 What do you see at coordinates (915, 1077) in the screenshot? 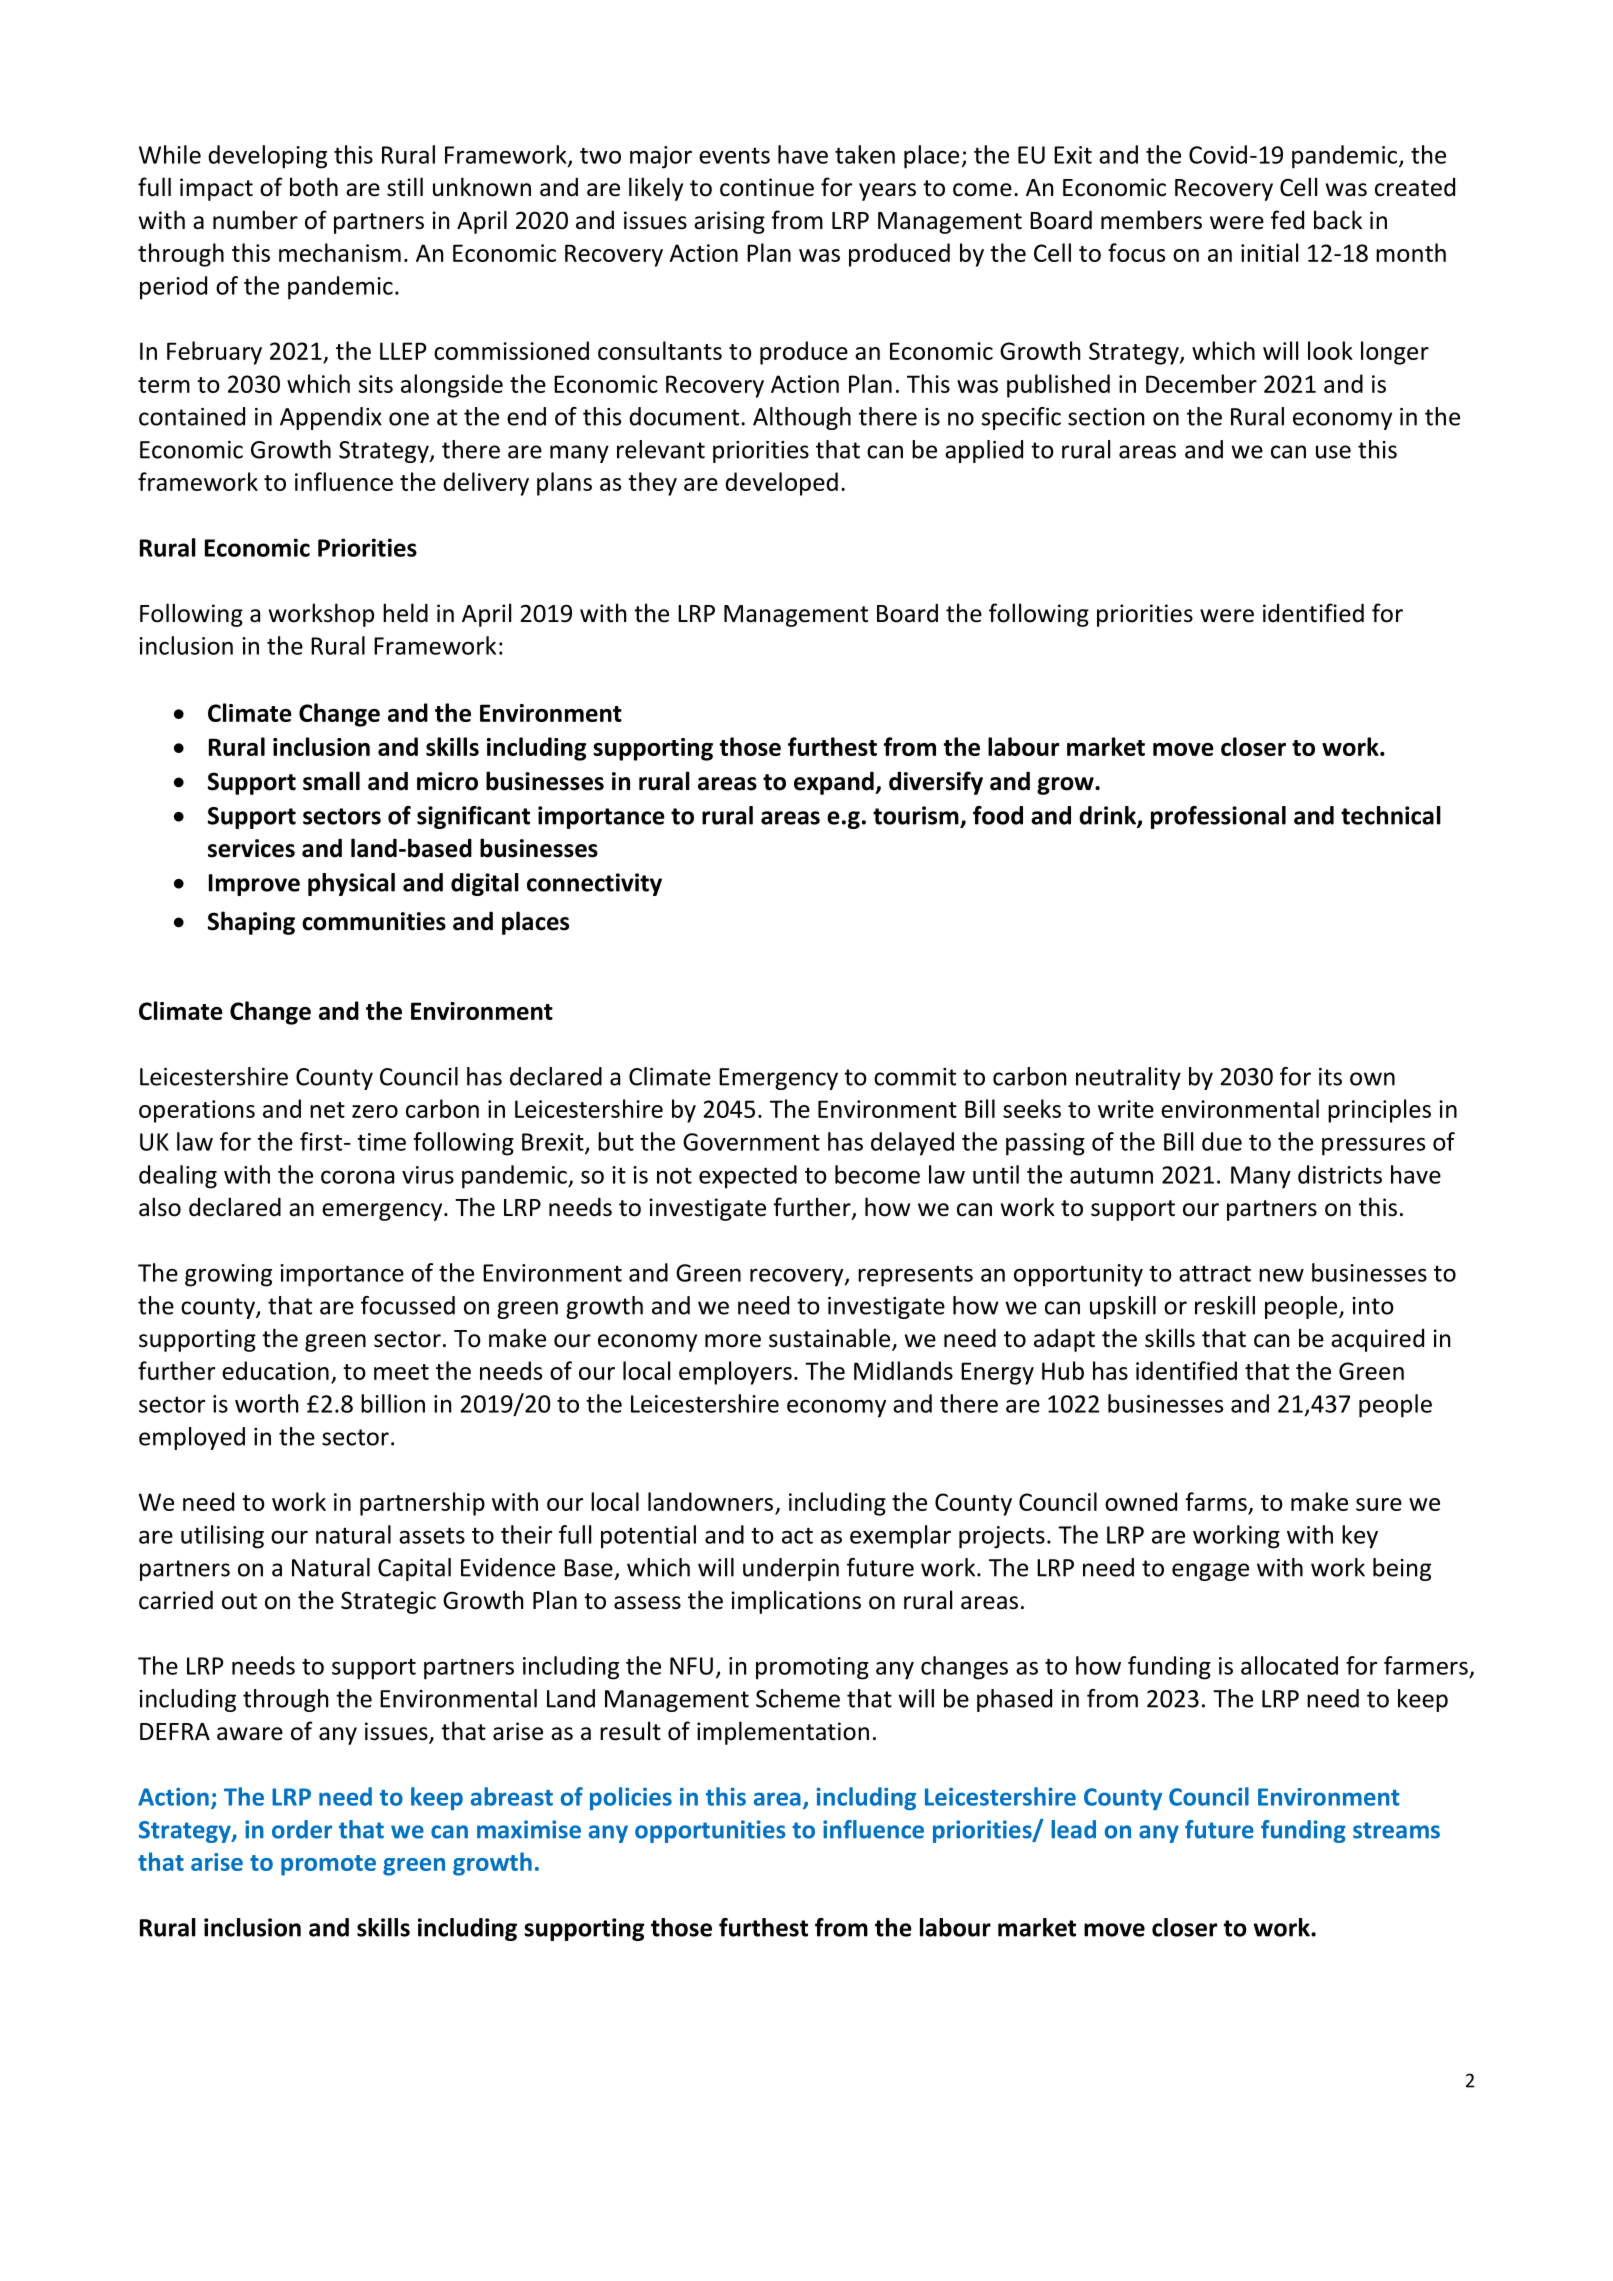
I see `commit` at bounding box center [915, 1077].
